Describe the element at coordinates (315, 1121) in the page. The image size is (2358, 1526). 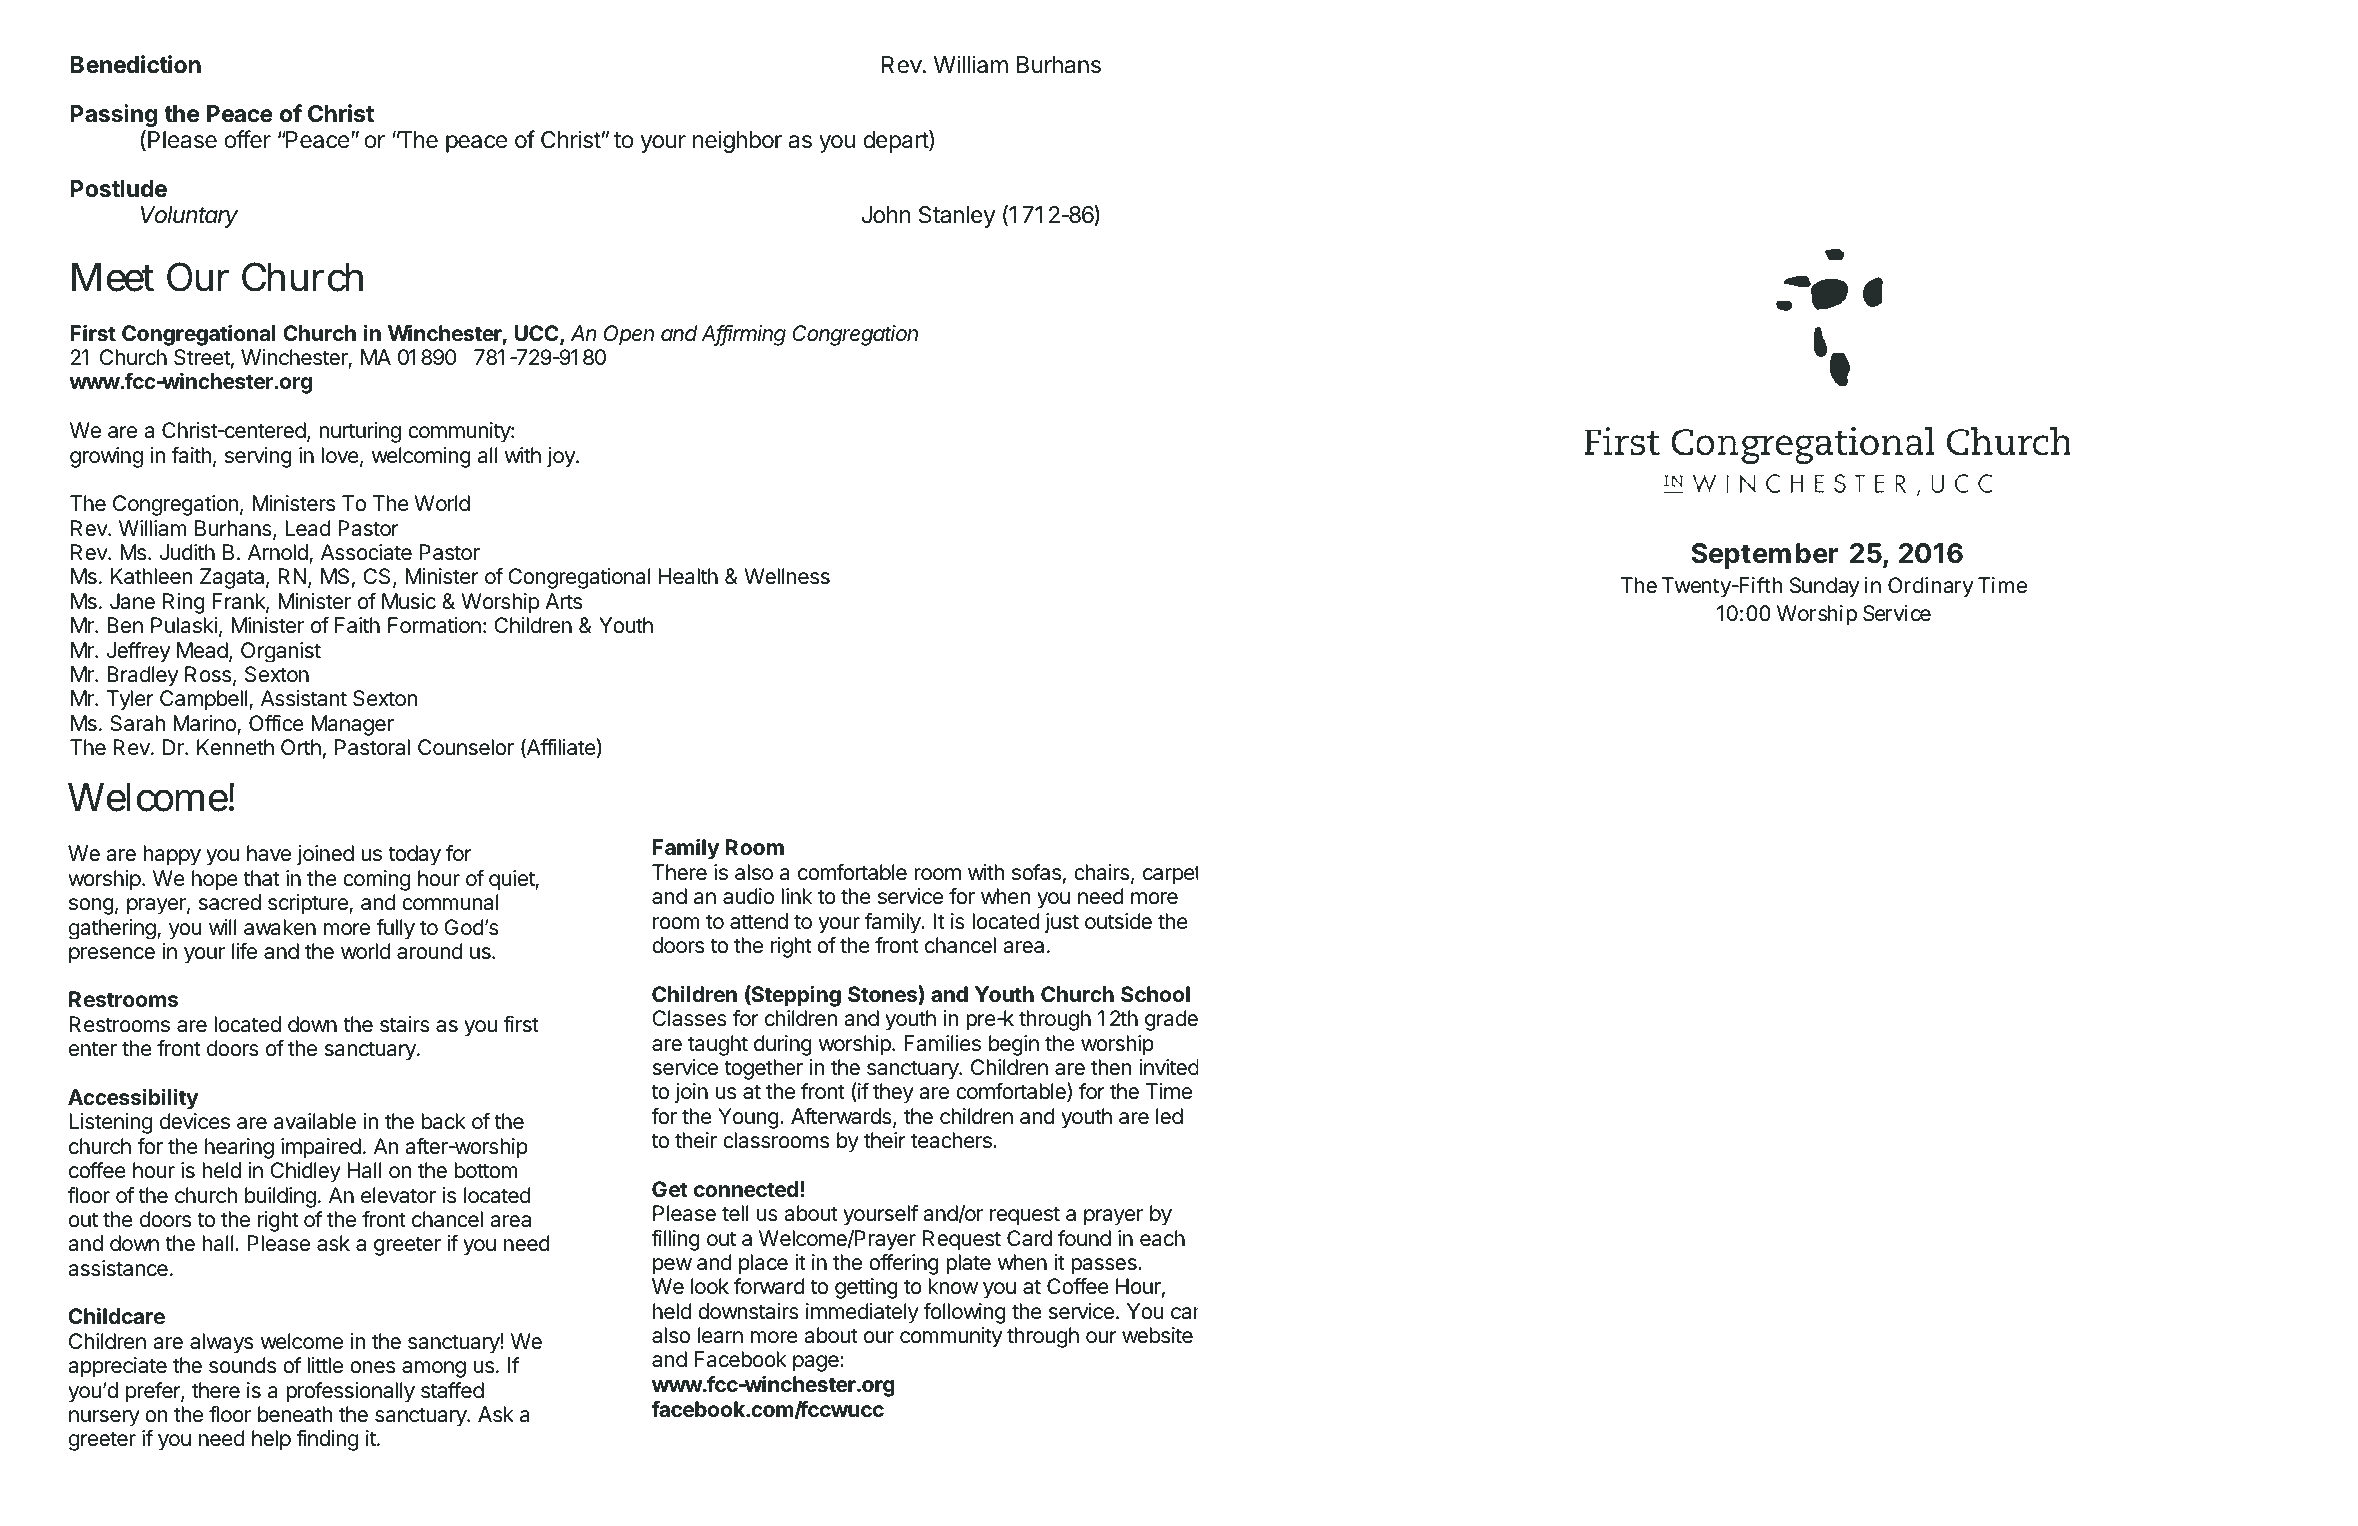
I see `available` at that location.
